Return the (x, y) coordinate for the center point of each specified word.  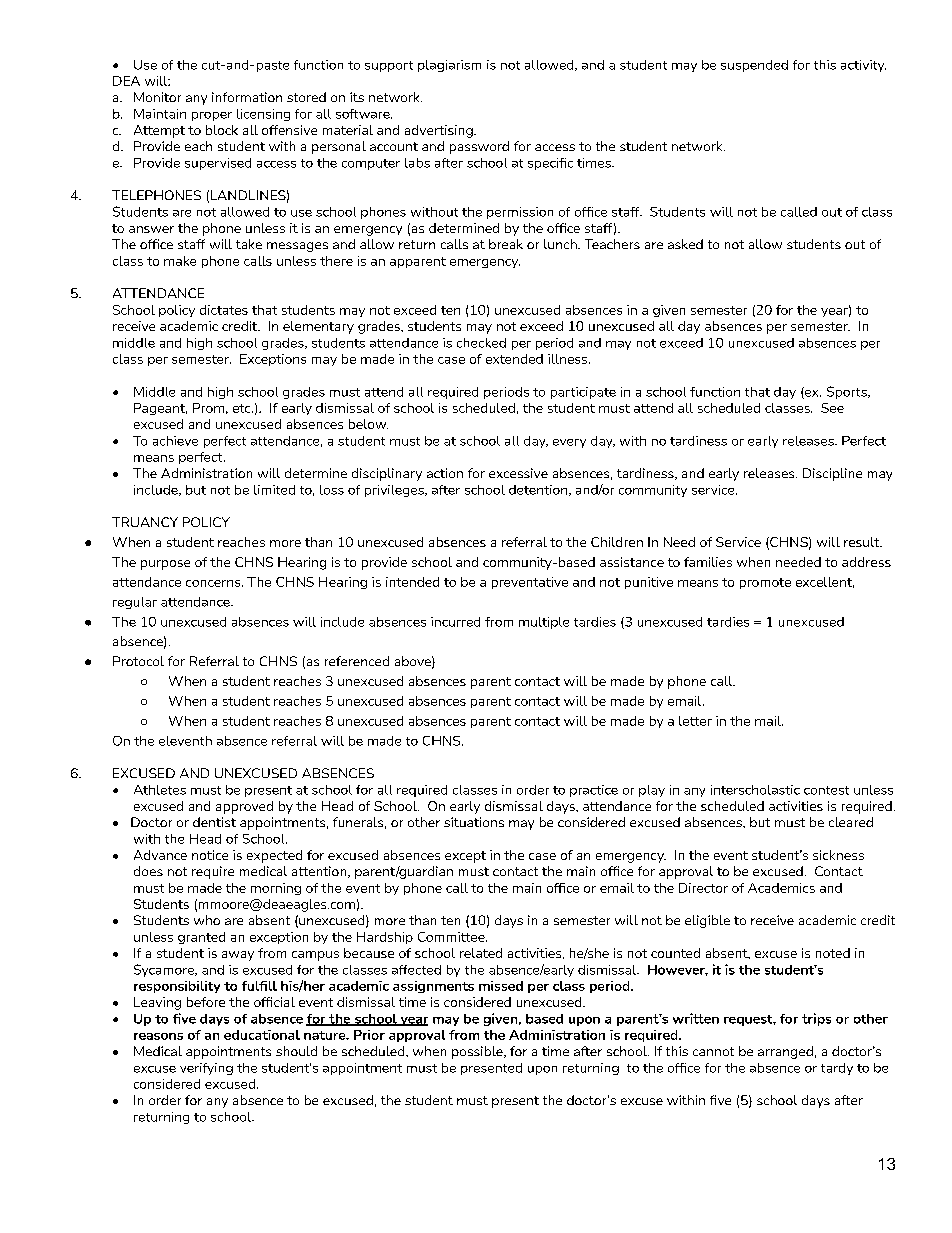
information (247, 97)
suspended (754, 66)
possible (478, 1052)
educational (262, 1035)
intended (412, 582)
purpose (165, 565)
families (708, 562)
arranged (785, 1052)
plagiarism (449, 66)
